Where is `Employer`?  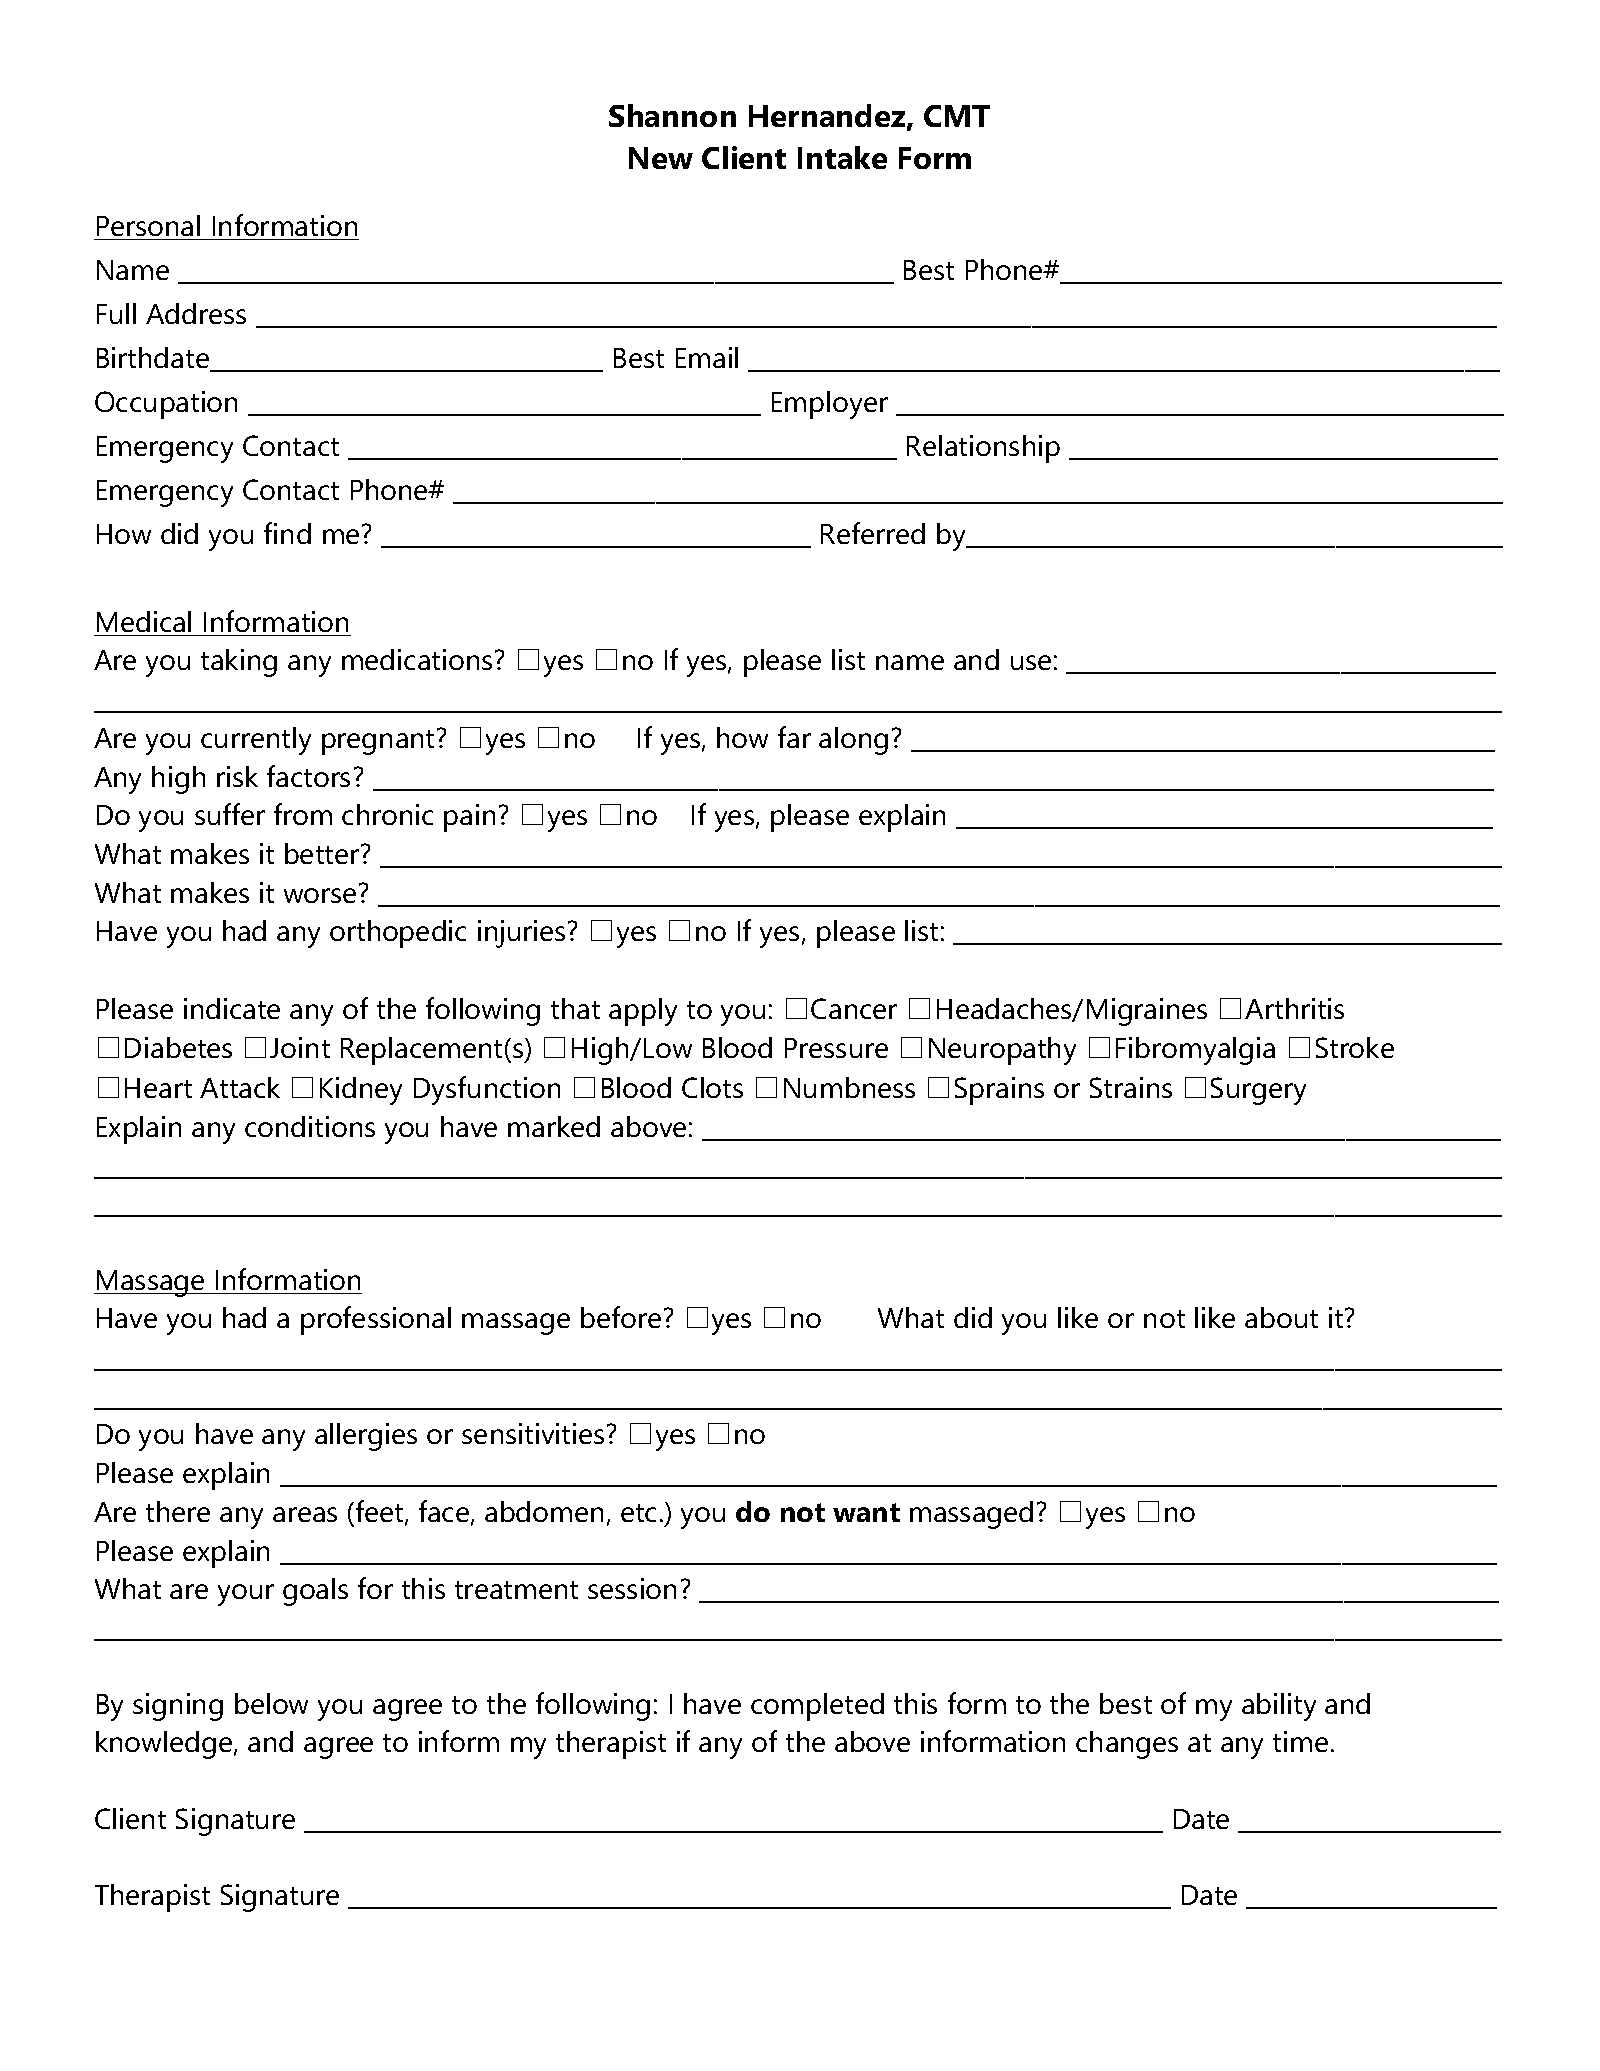
Employer is located at coordinates (830, 405).
